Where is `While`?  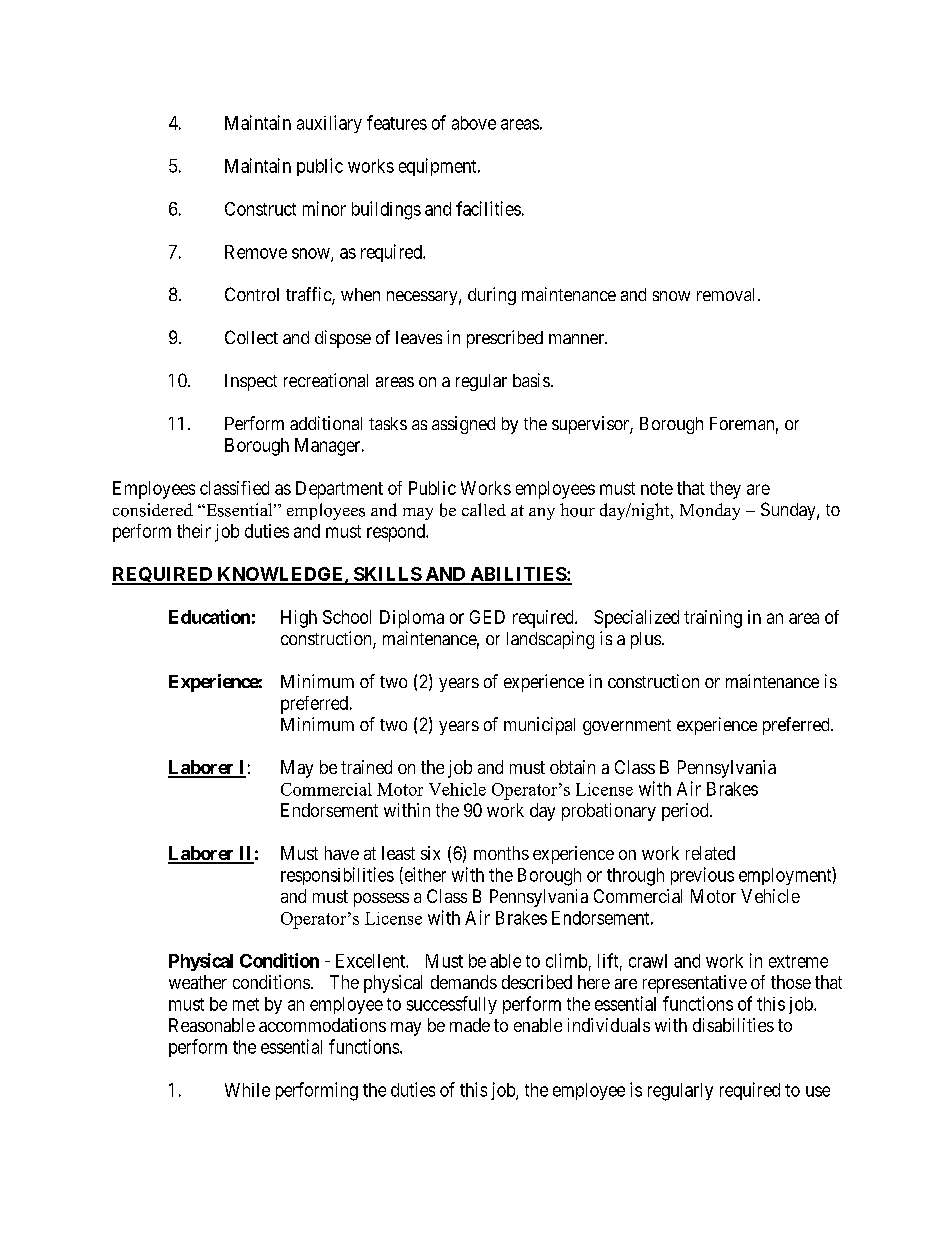
While is located at coordinates (247, 1090).
